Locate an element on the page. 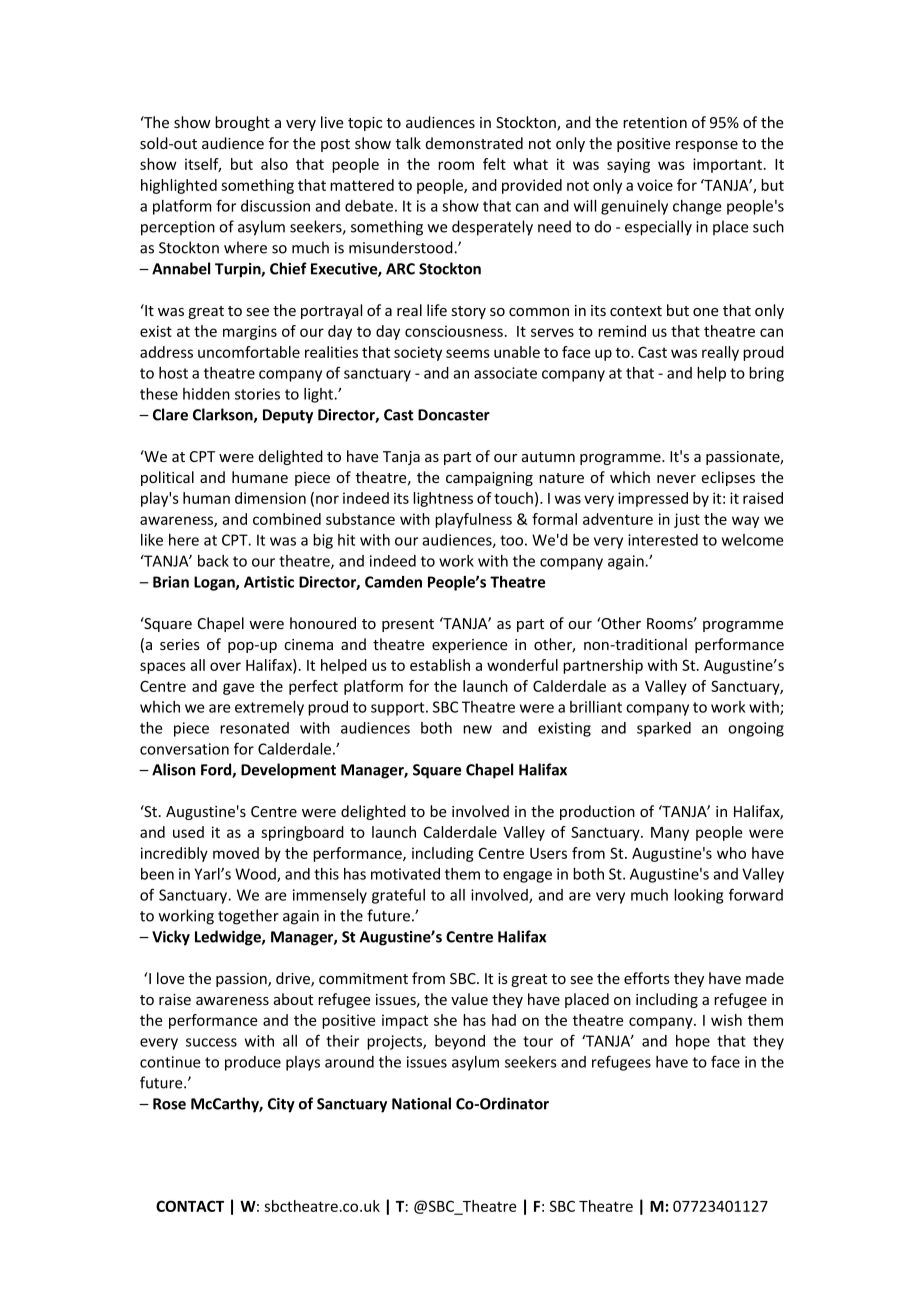 The image size is (924, 1309). looking is located at coordinates (698, 896).
